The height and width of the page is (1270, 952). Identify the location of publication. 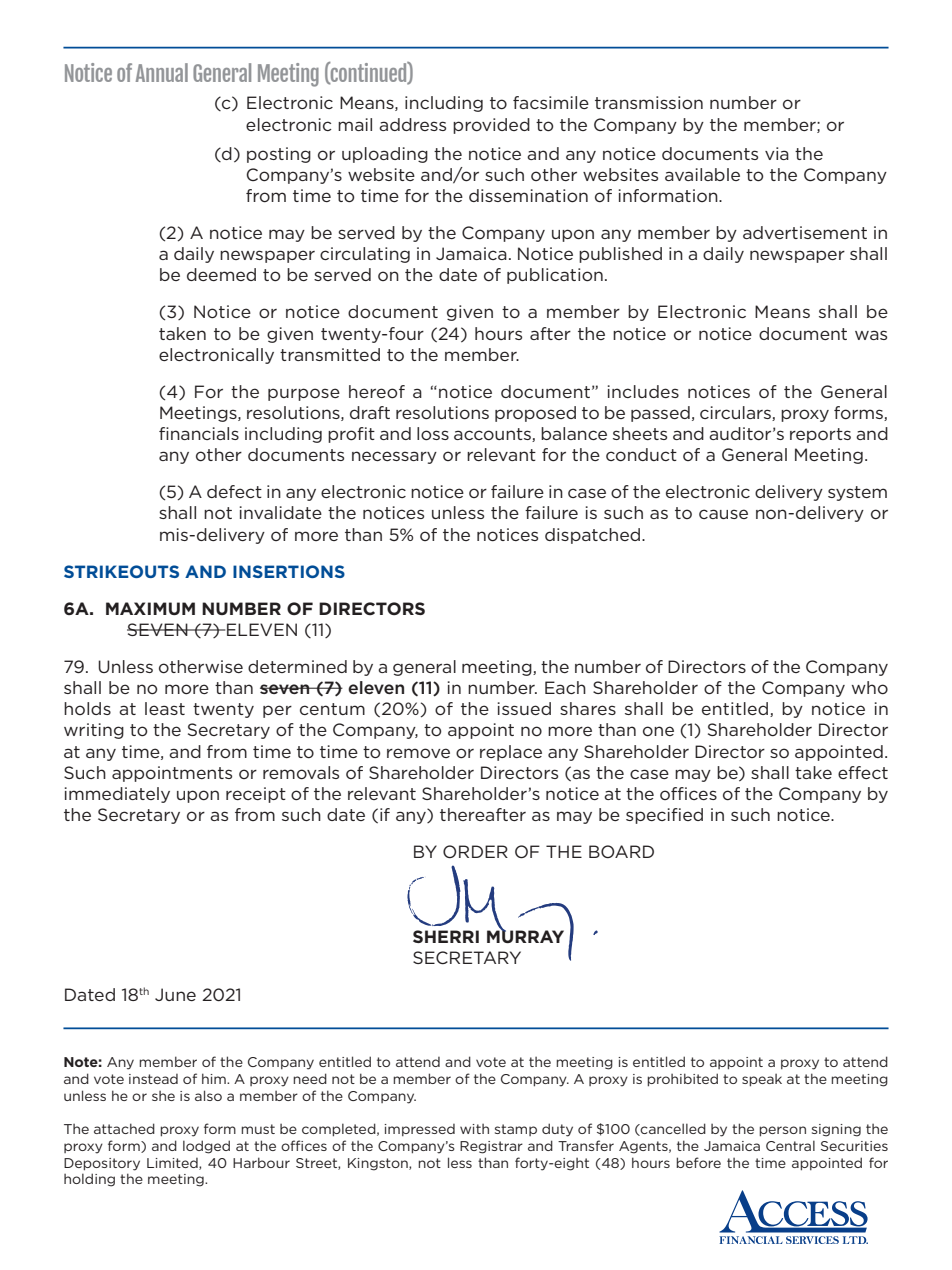
(555, 276).
